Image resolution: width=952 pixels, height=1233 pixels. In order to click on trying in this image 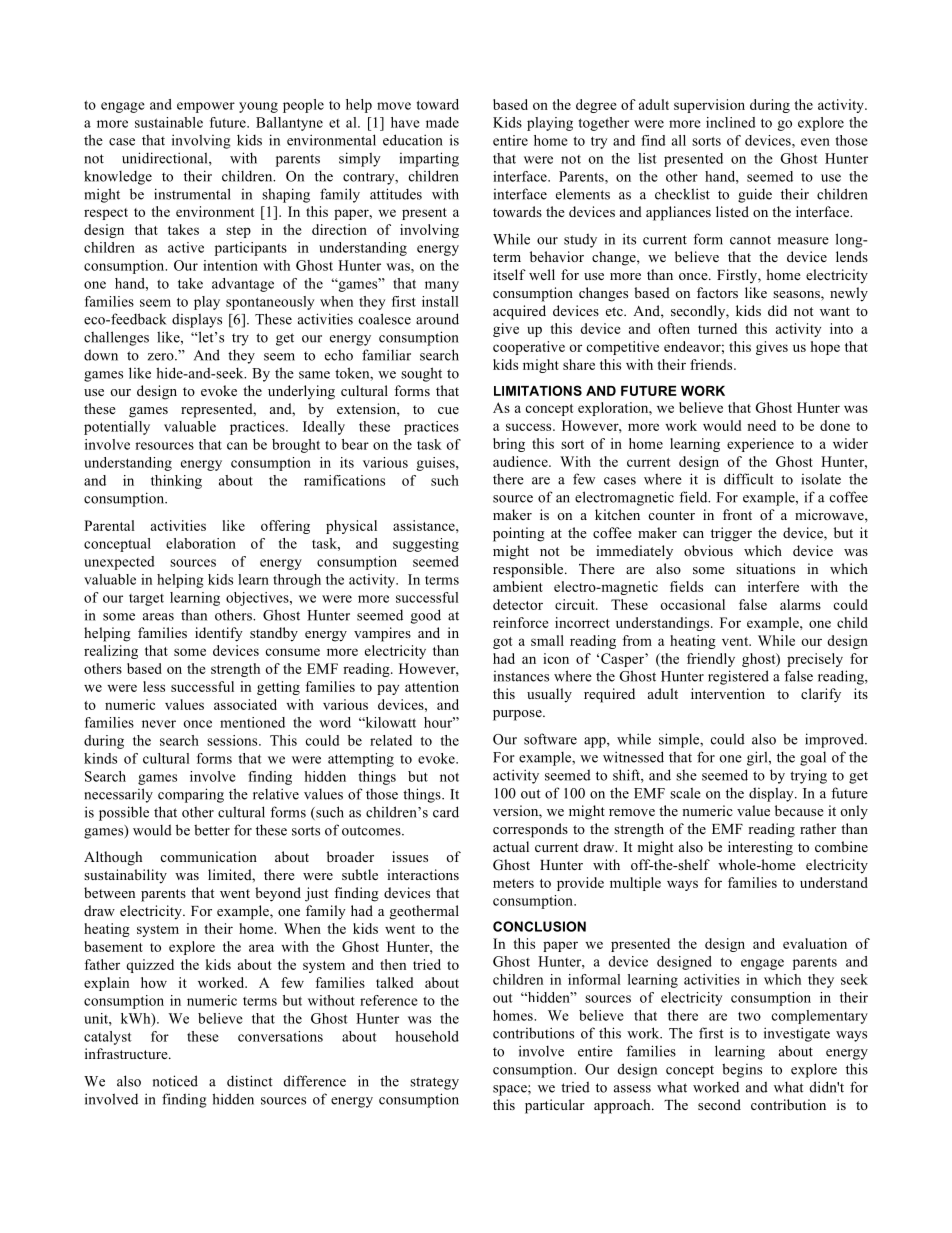, I will do `click(808, 776)`.
